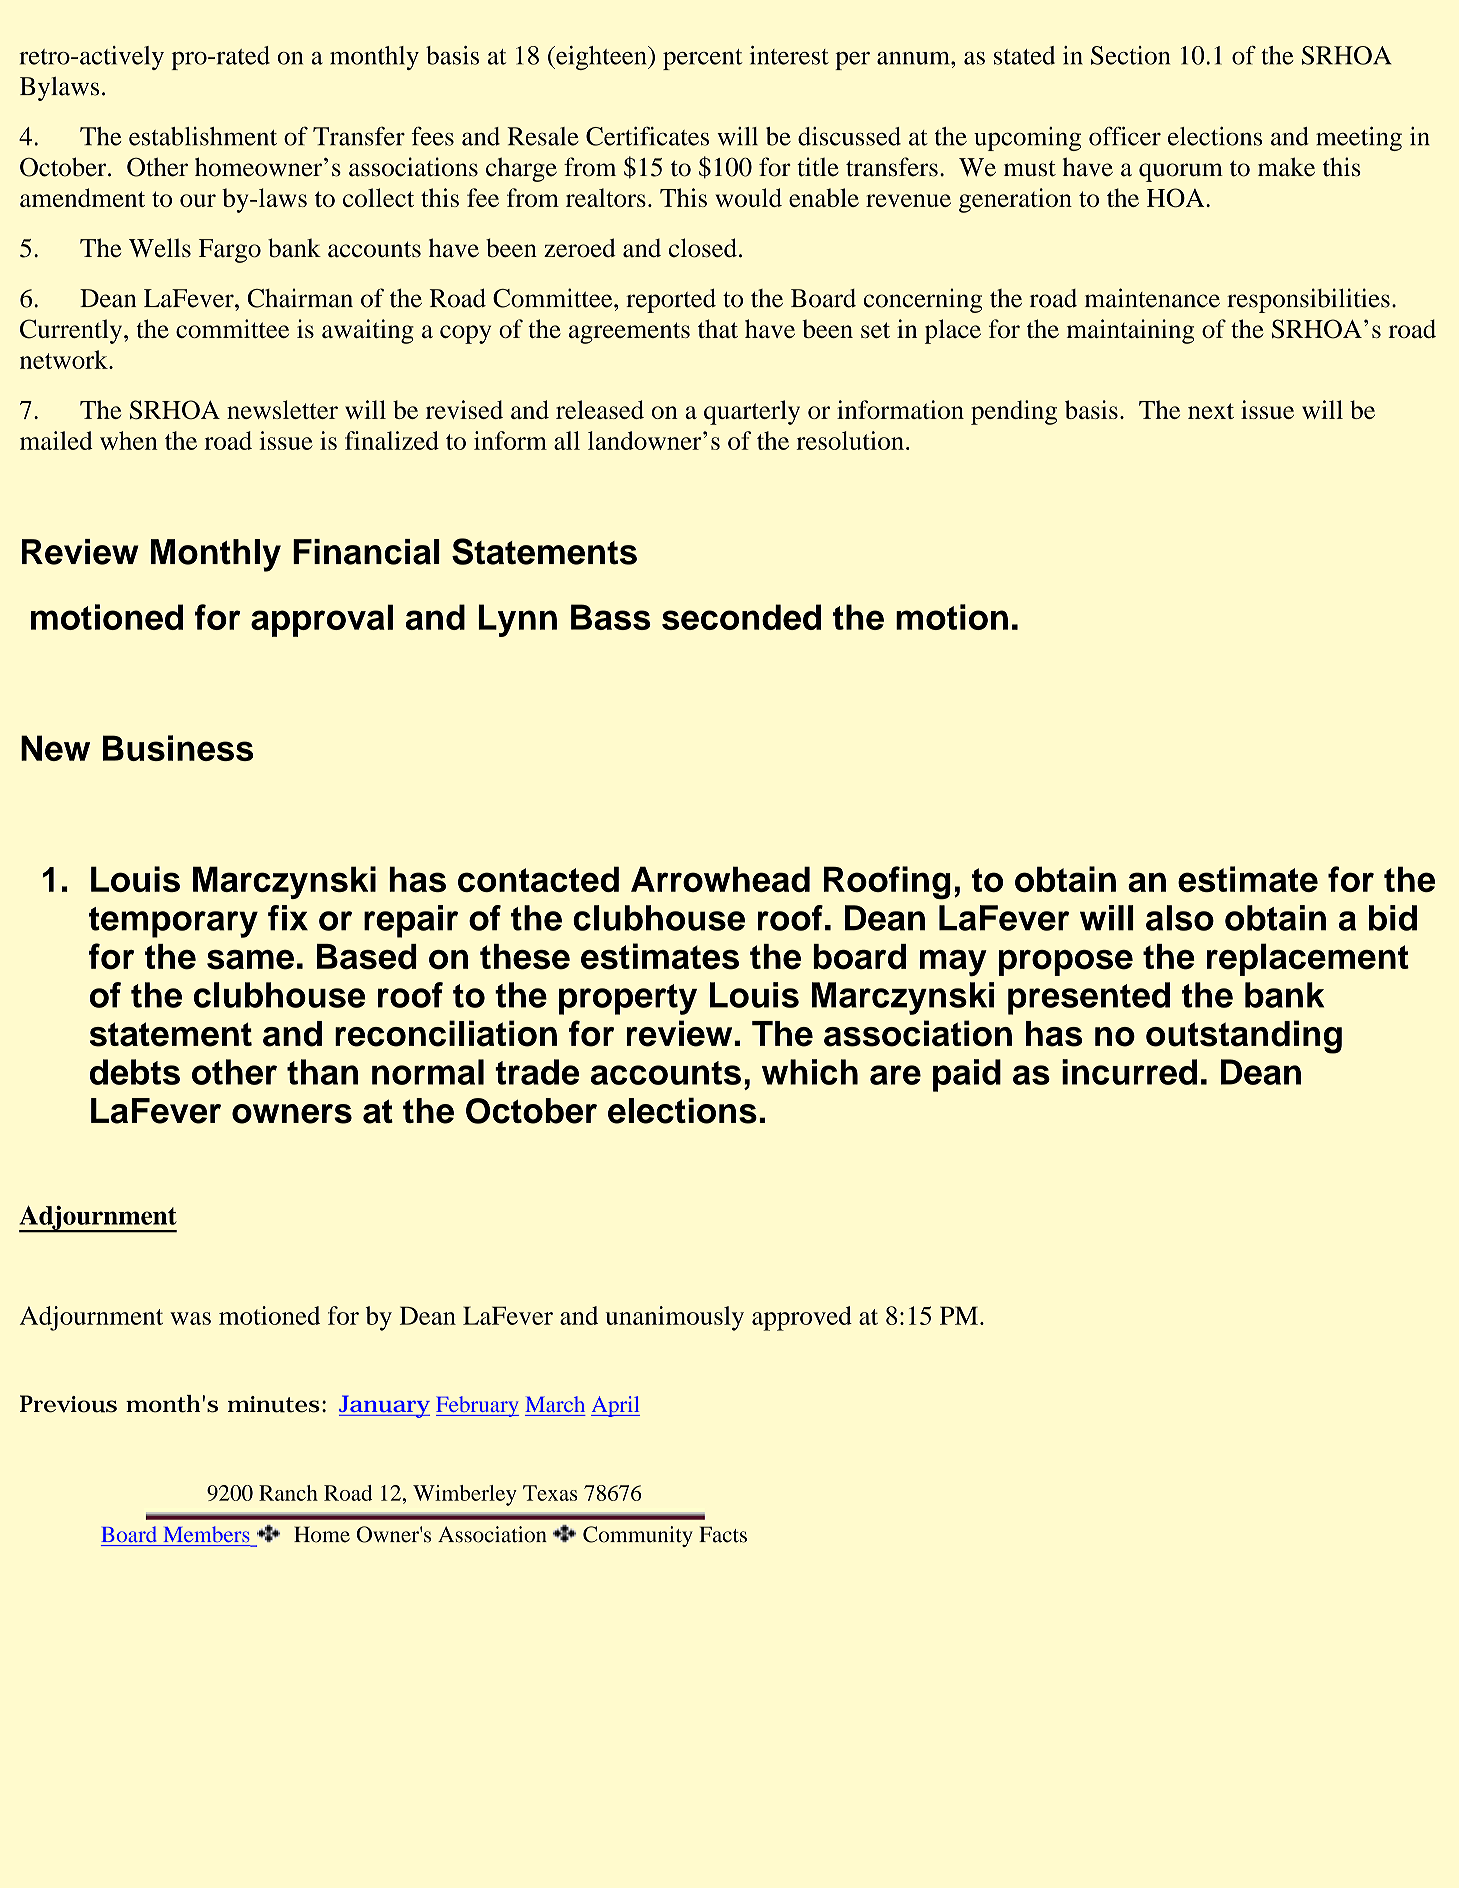  I want to click on establishment, so click(203, 136).
